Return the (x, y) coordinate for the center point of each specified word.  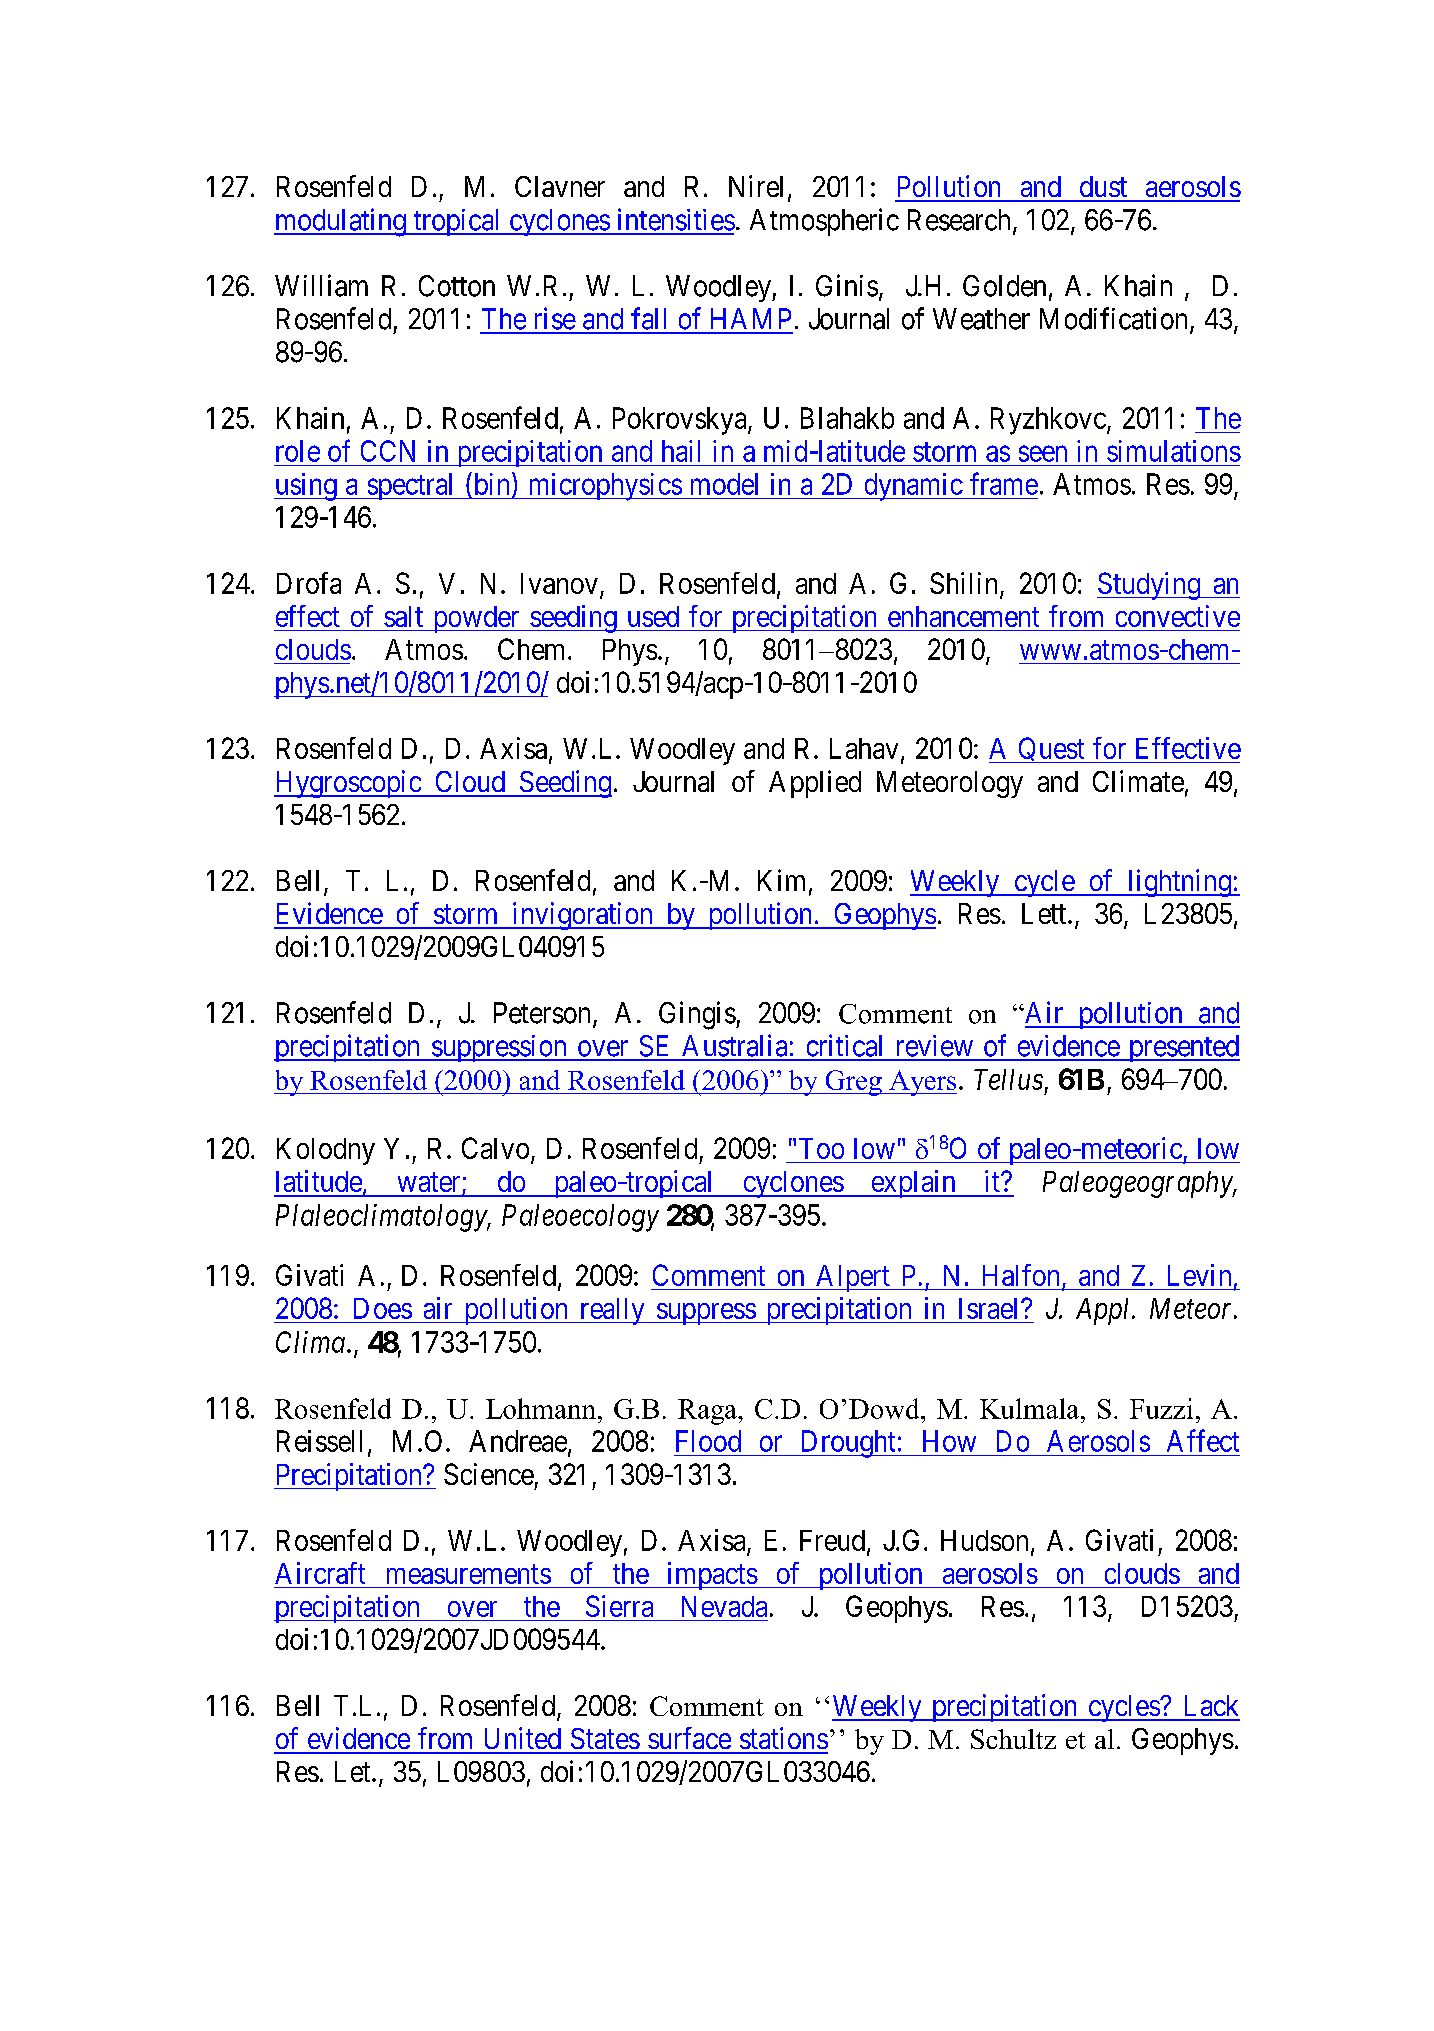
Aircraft (320, 1573)
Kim (781, 880)
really (612, 1311)
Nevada (724, 1606)
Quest (1051, 750)
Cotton (457, 286)
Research (959, 220)
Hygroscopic (348, 784)
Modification (1115, 319)
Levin (1199, 1275)
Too (821, 1148)
